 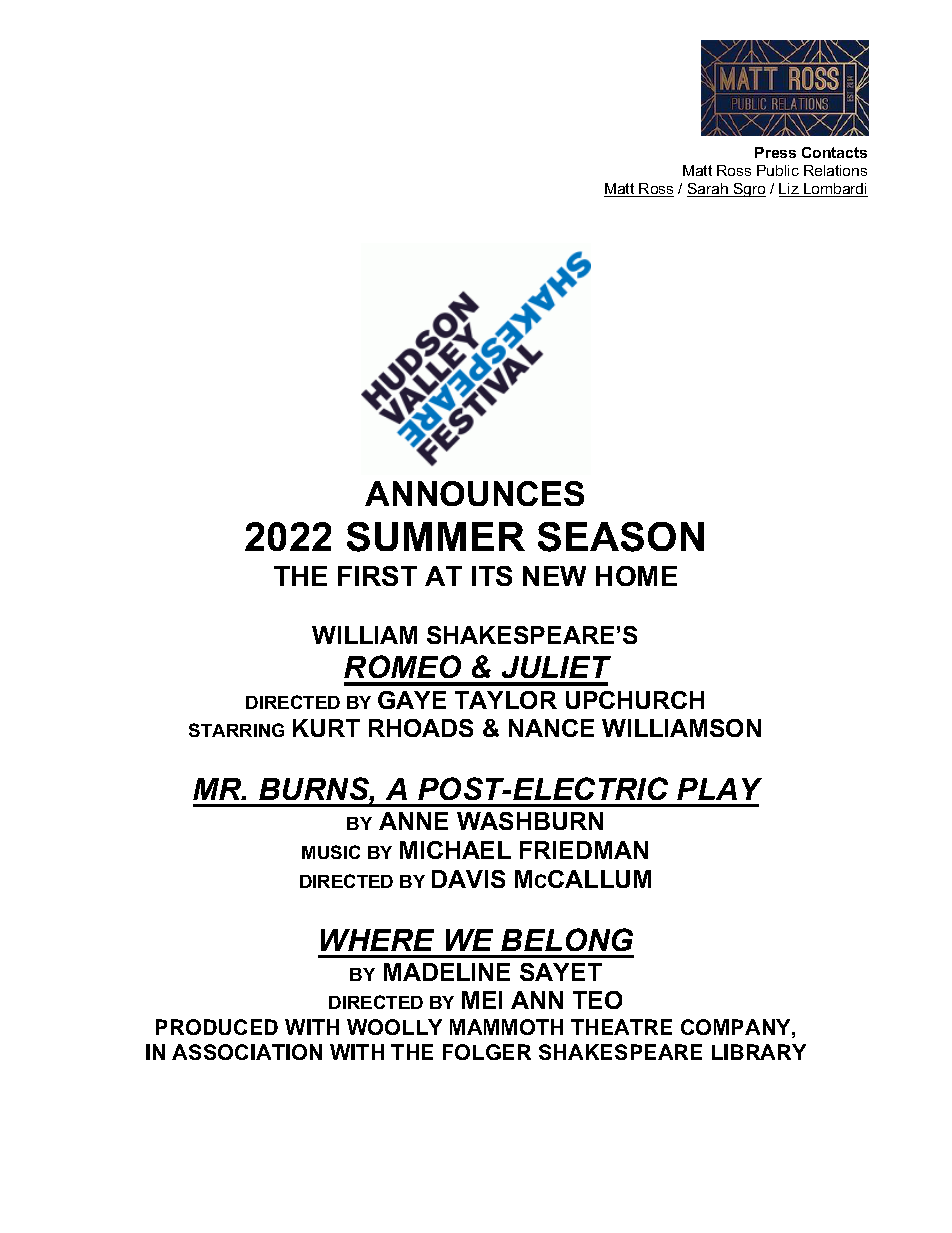 What do you see at coordinates (778, 170) in the screenshot?
I see `Public` at bounding box center [778, 170].
